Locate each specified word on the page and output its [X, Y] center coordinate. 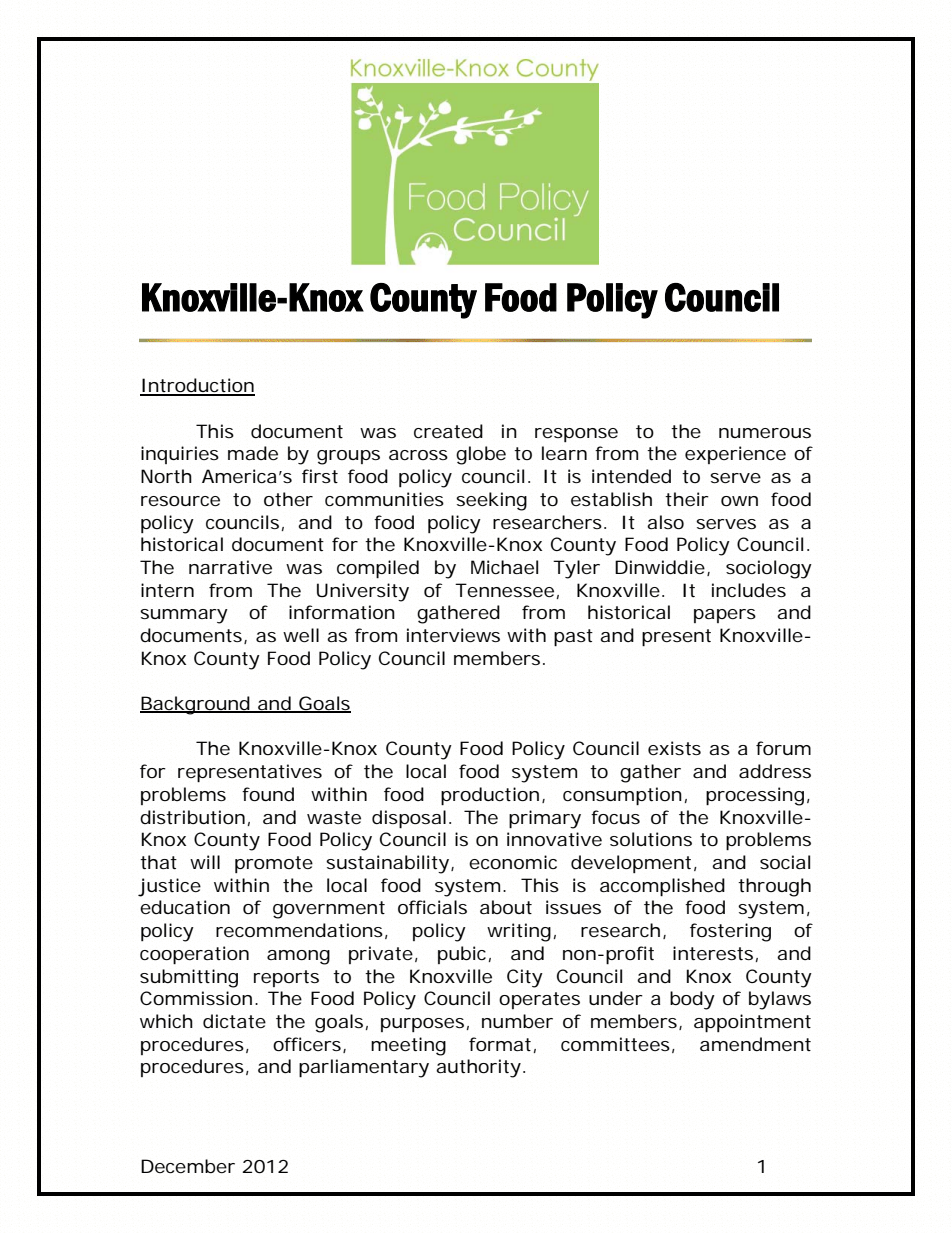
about [506, 907]
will [205, 862]
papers [725, 616]
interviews [453, 635]
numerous [765, 433]
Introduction [197, 386]
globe [481, 455]
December [188, 1166]
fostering [730, 932]
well [301, 635]
